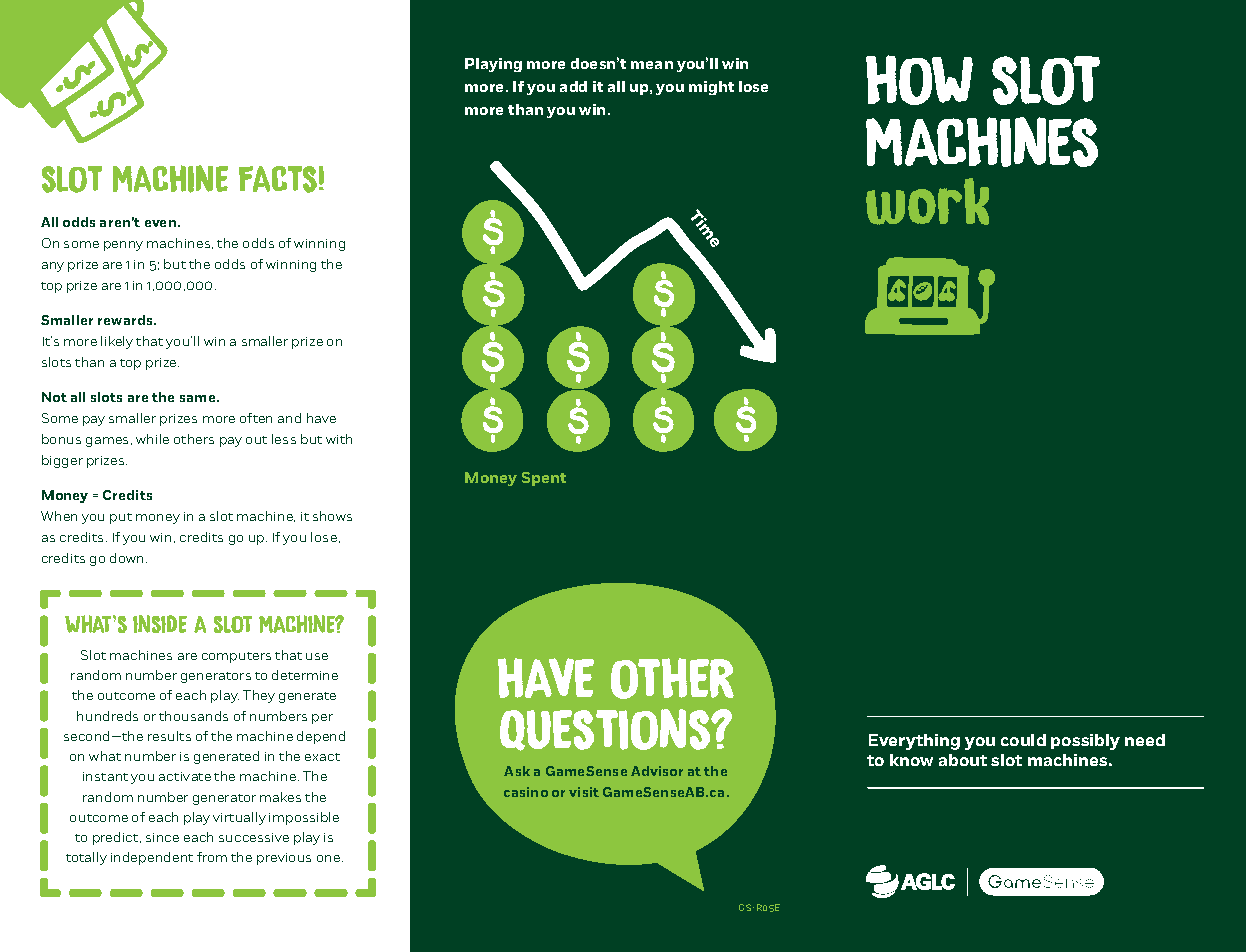 This page has height=952, width=1246. I want to click on might, so click(711, 88).
